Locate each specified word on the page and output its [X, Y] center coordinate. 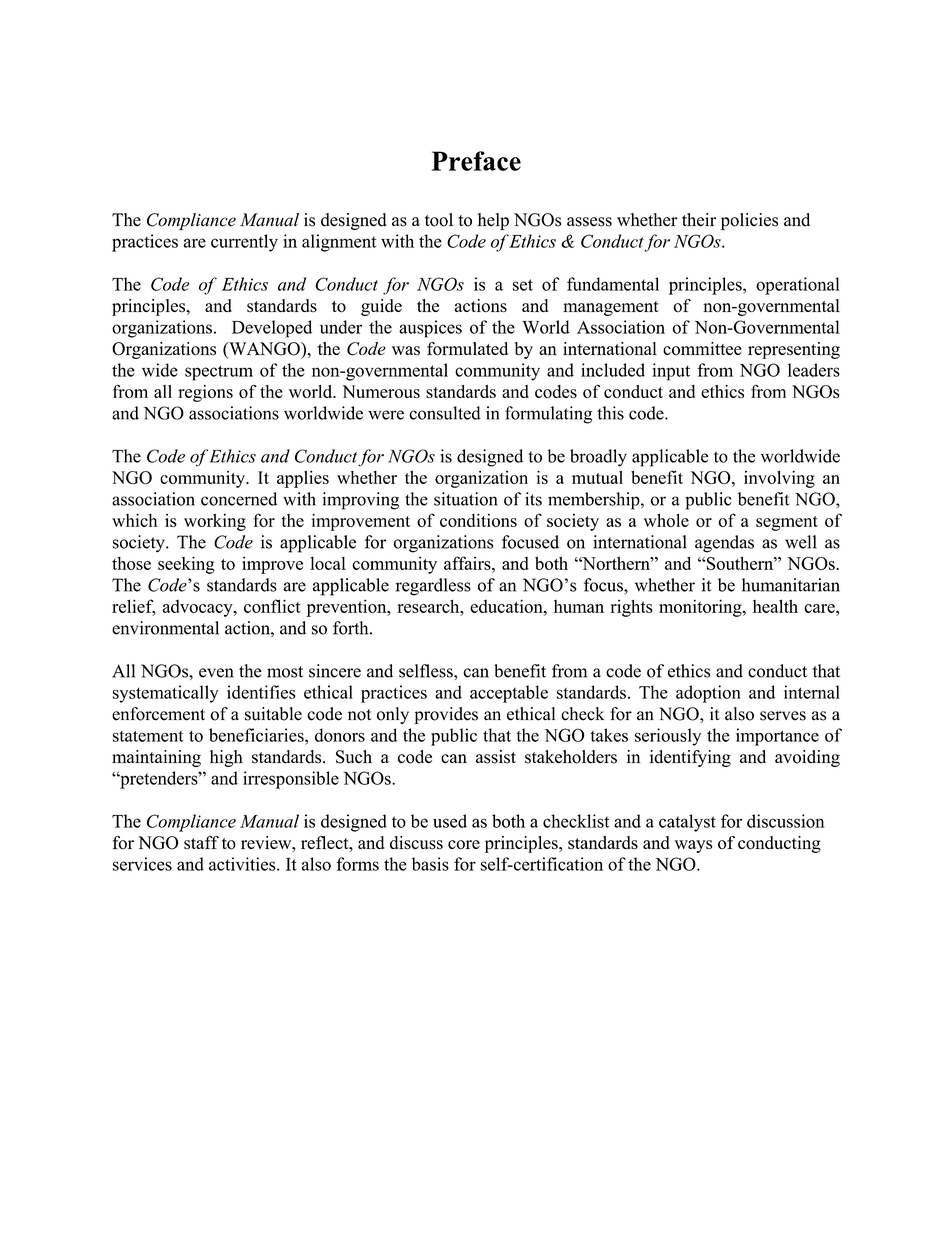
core [464, 845]
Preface [476, 161]
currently [244, 243]
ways [693, 846]
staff [201, 843]
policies [749, 221]
